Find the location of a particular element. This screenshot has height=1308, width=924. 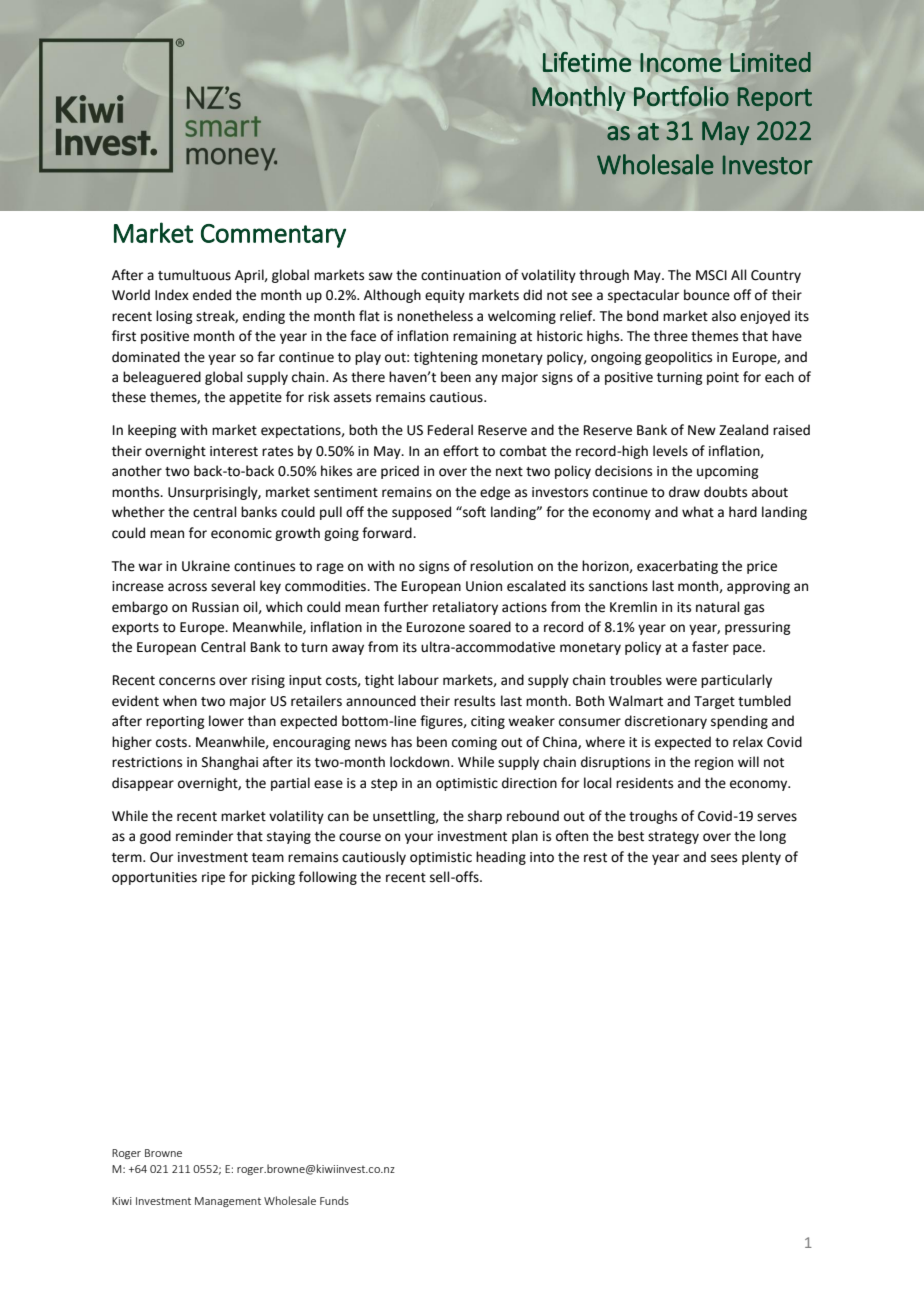

Management is located at coordinates (228, 1202).
